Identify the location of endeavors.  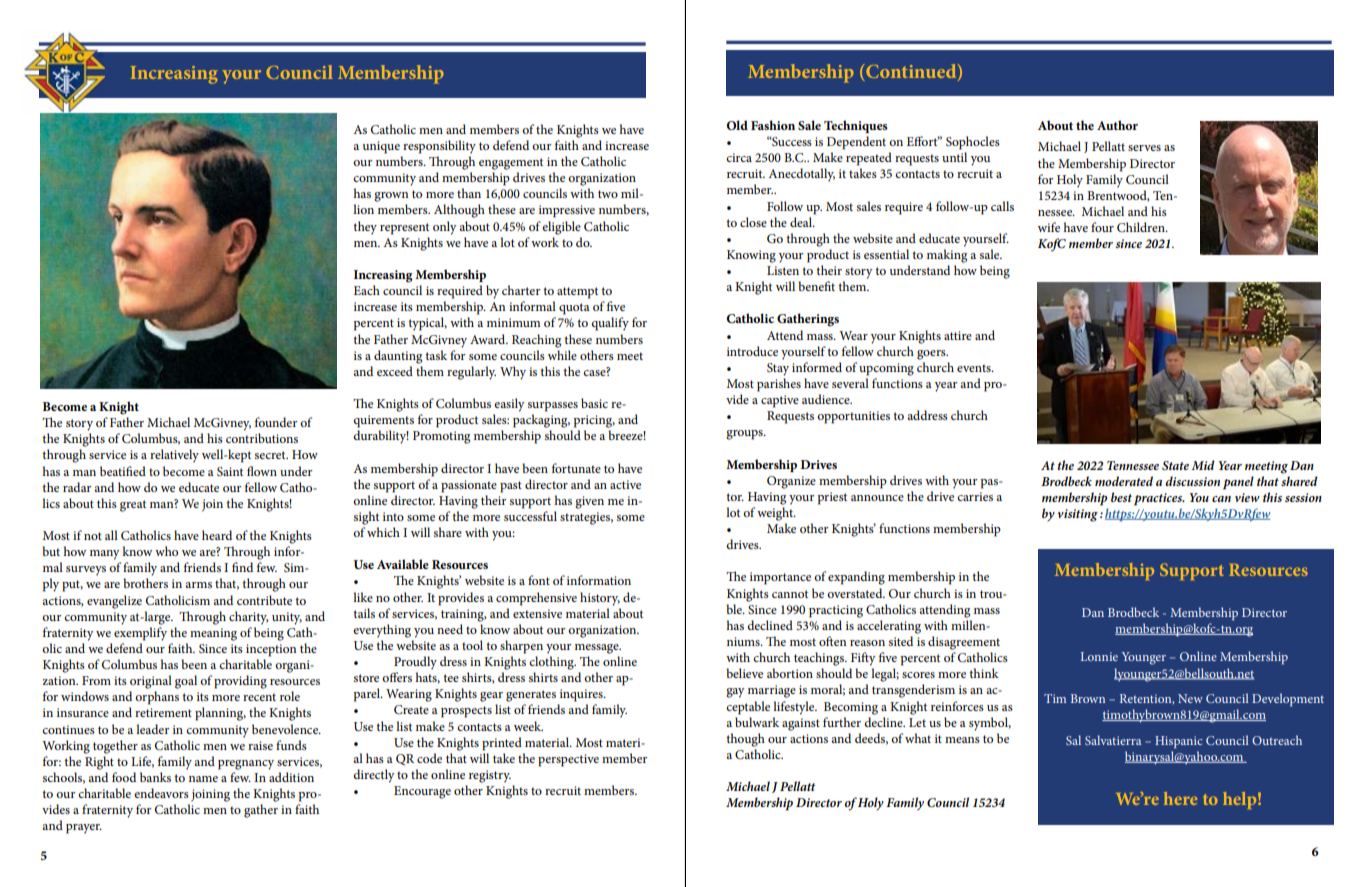
(161, 793).
